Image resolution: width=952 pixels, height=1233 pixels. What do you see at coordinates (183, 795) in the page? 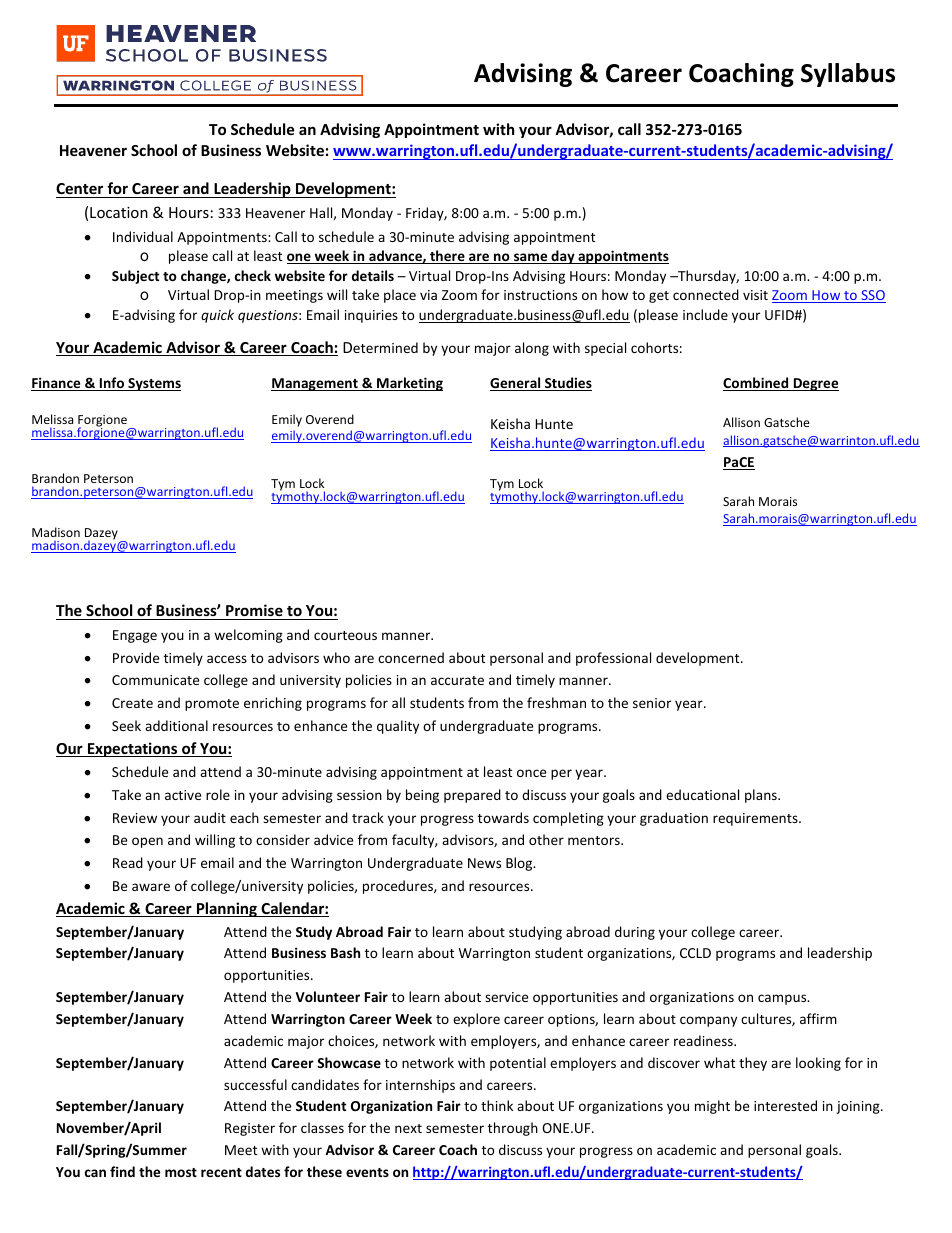
I see `active` at bounding box center [183, 795].
